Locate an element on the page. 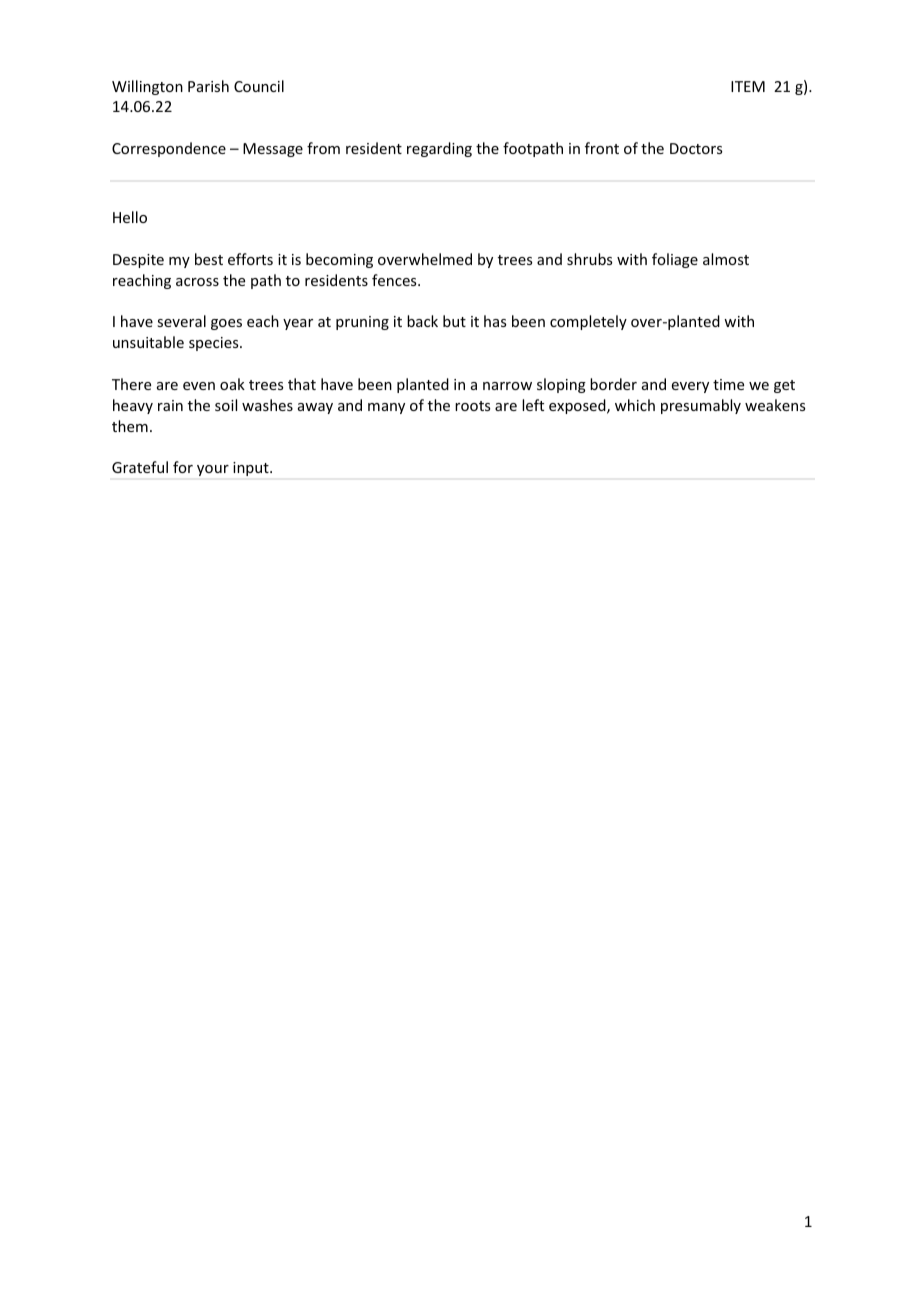 The image size is (924, 1308). regarding is located at coordinates (439, 149).
